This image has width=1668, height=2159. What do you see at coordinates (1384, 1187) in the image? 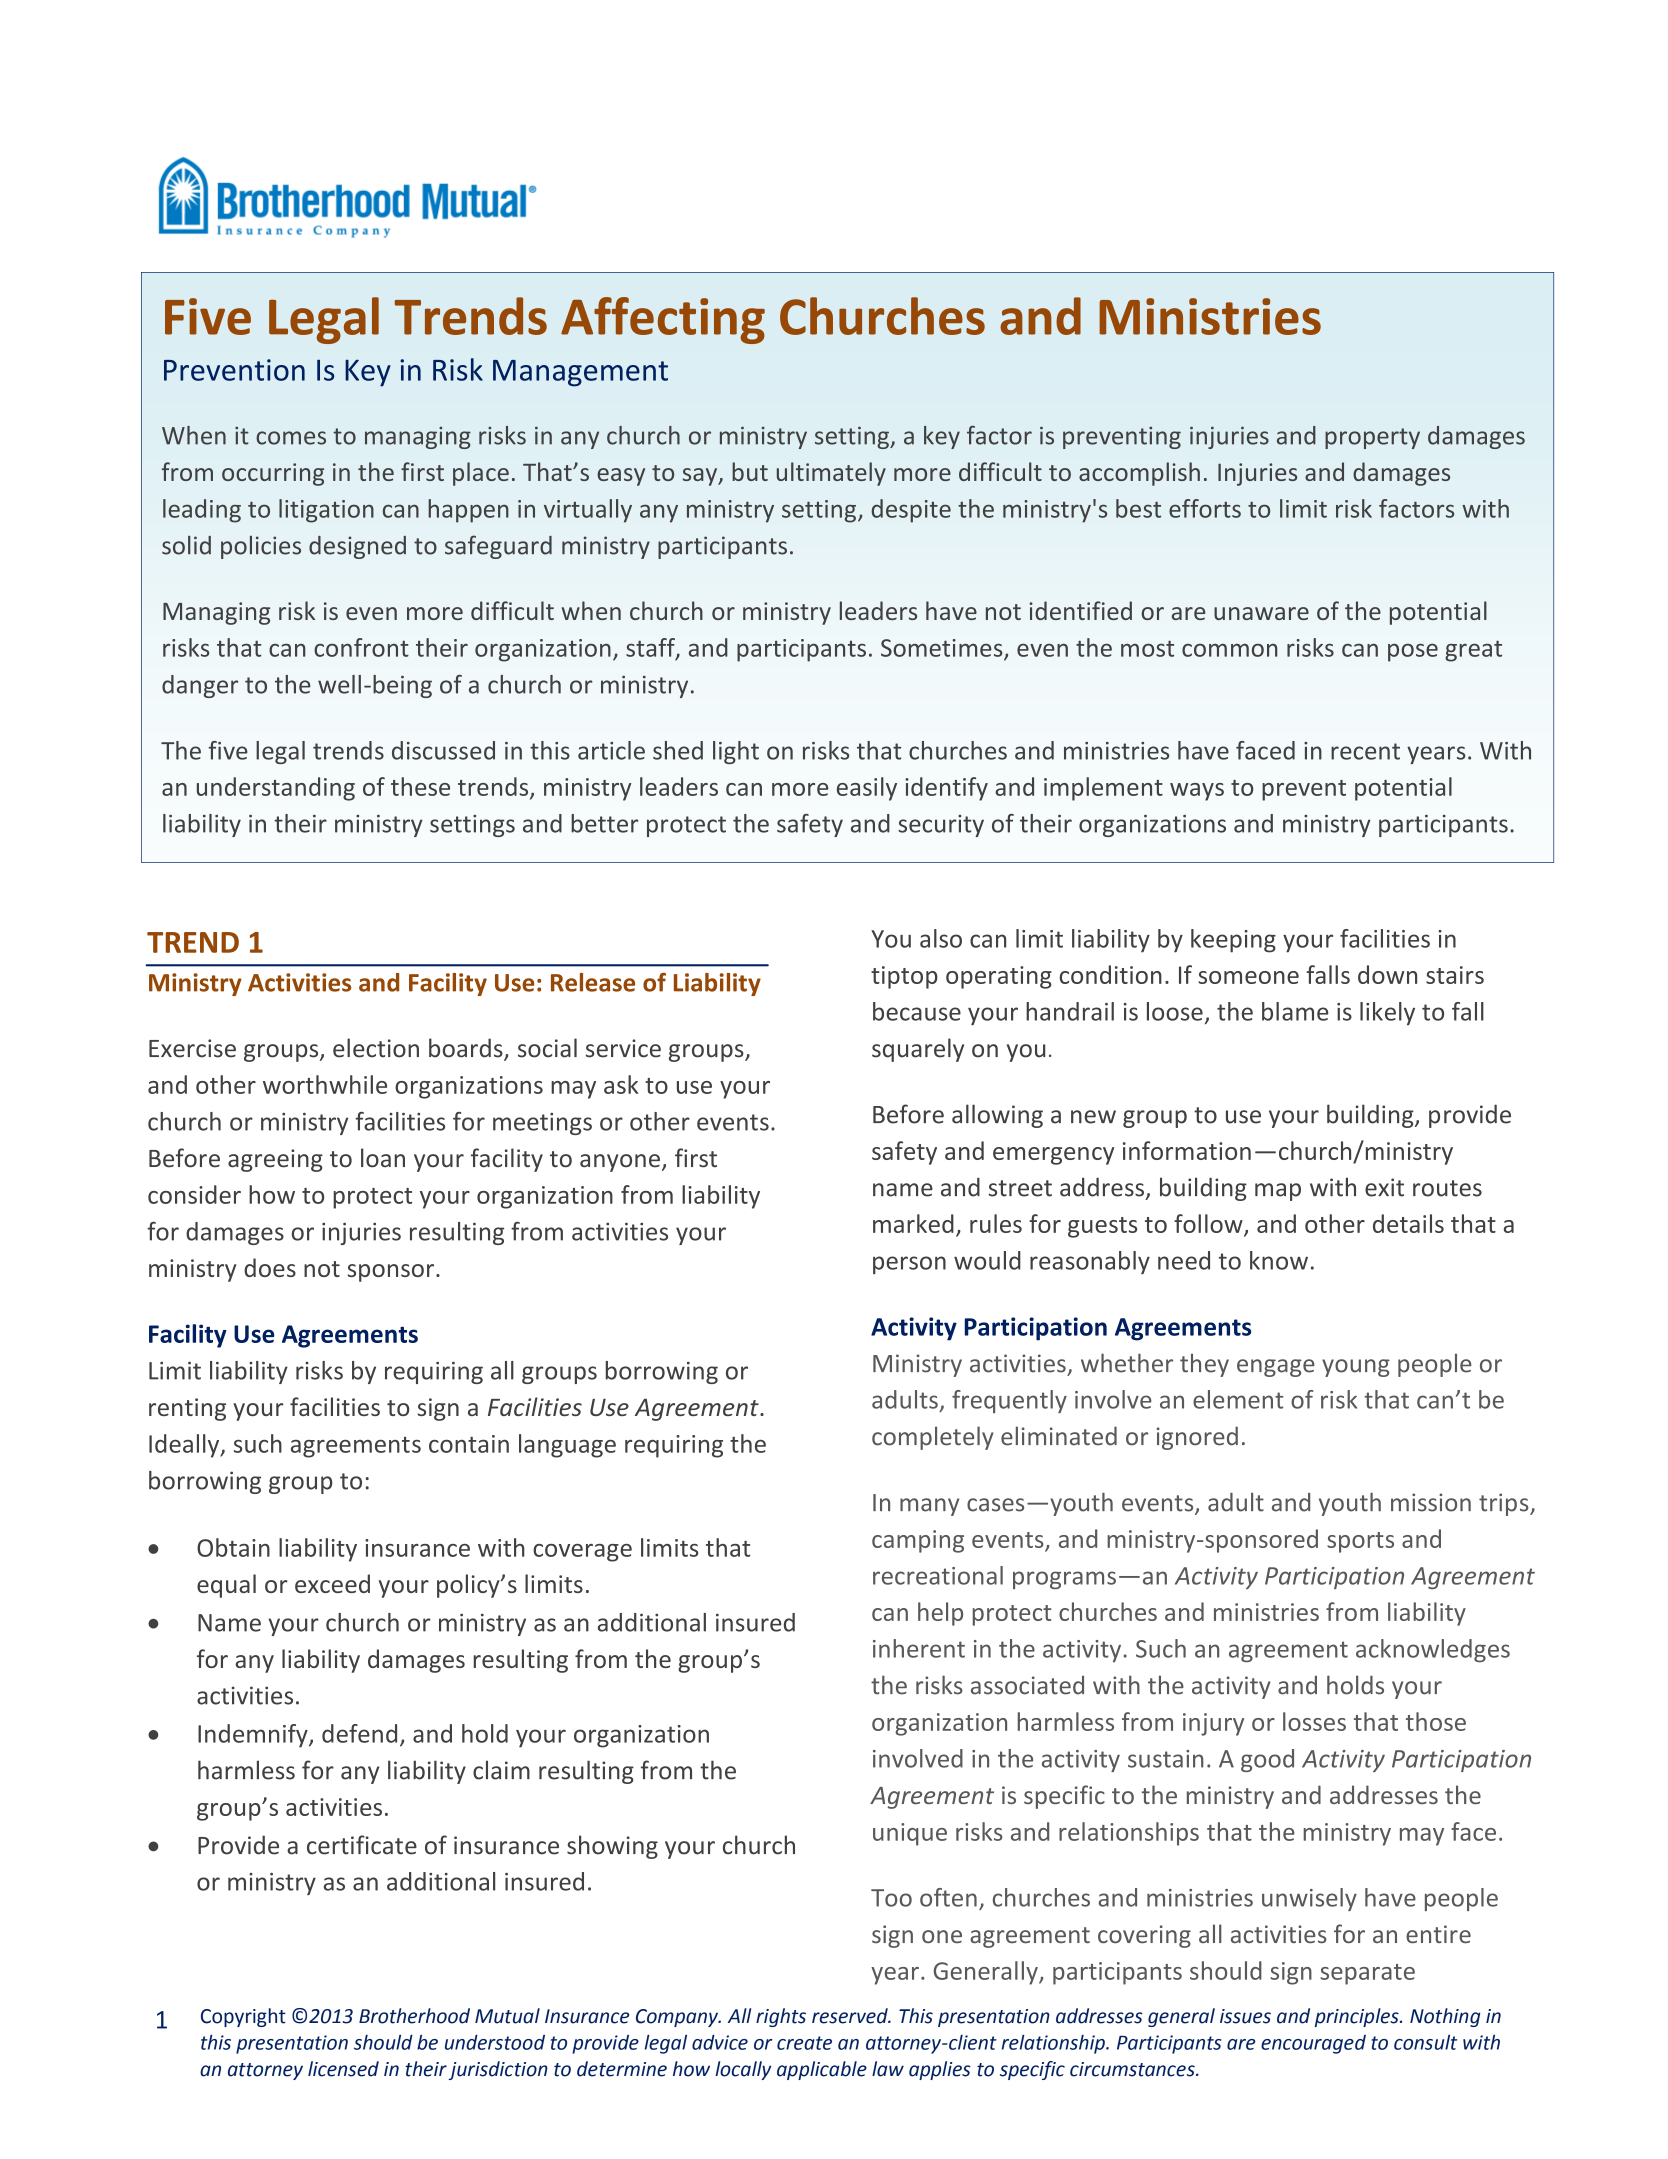
I see `exit` at bounding box center [1384, 1187].
